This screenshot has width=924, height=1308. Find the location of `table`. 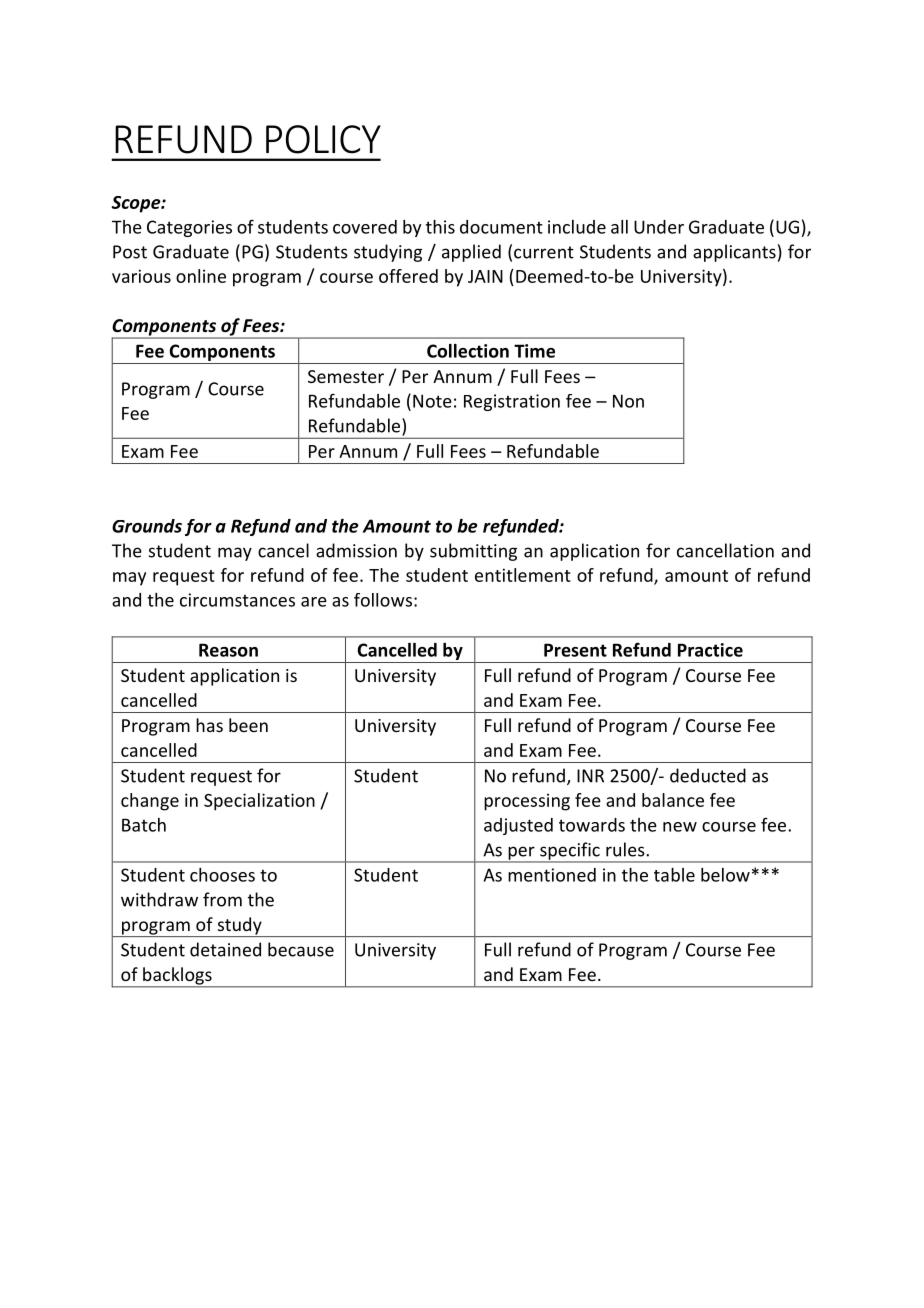

table is located at coordinates (674, 875).
